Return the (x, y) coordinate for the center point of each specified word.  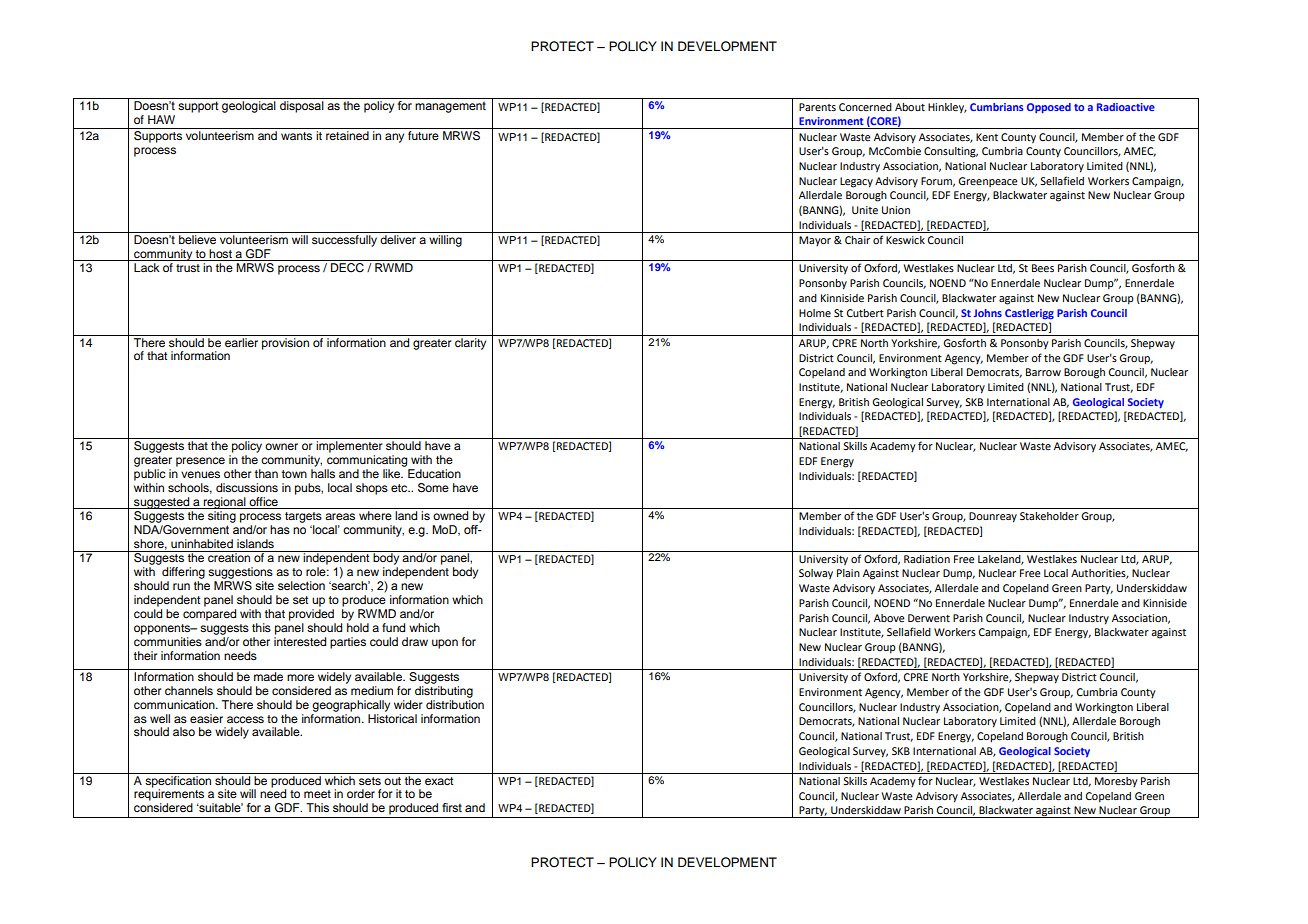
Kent (987, 137)
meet (317, 794)
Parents (817, 107)
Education (434, 473)
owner (281, 446)
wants (296, 136)
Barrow (1043, 372)
